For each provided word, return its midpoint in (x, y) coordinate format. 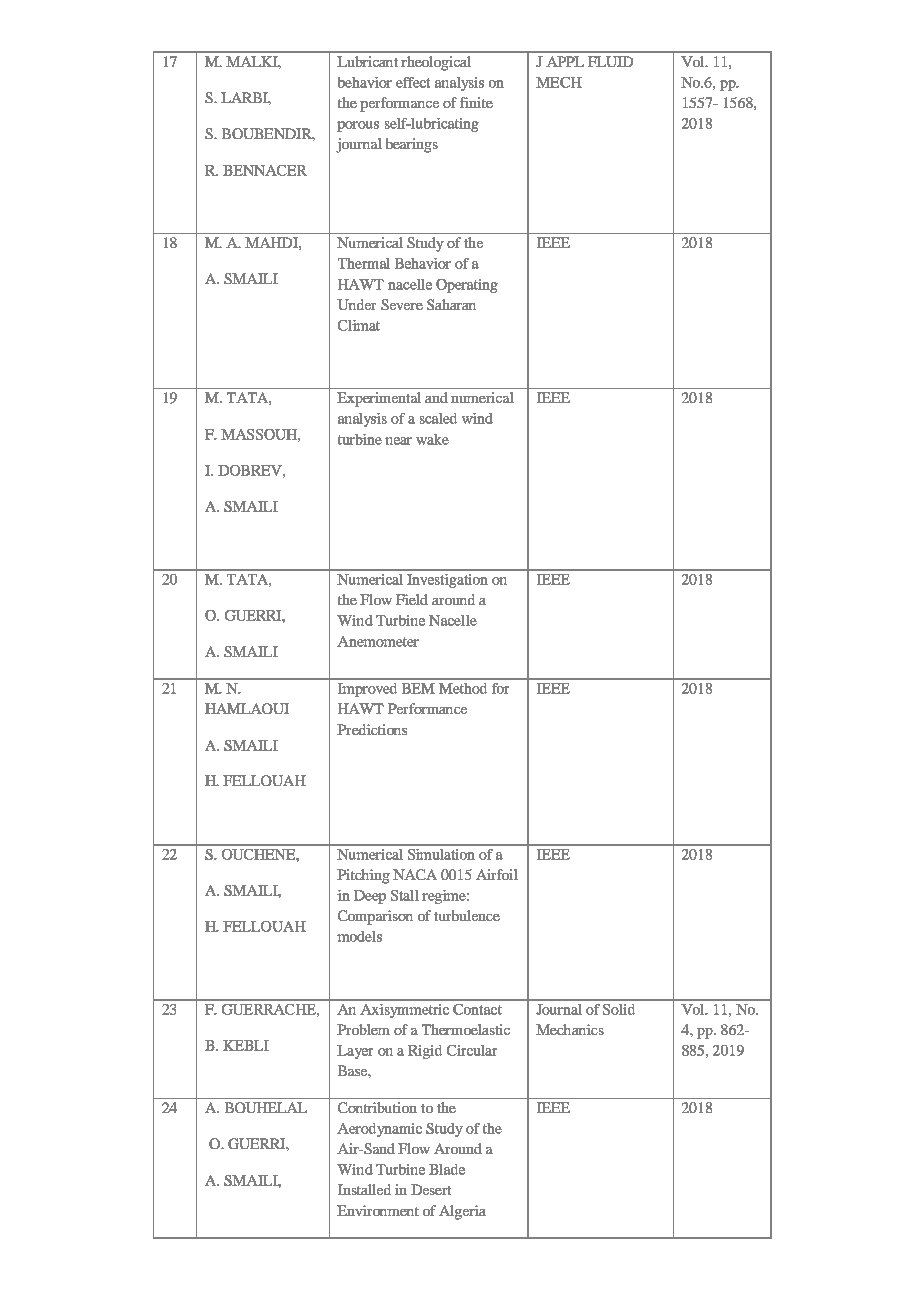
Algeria (462, 1212)
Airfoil (497, 874)
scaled (438, 418)
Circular (472, 1050)
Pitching (363, 876)
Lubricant (367, 61)
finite (476, 102)
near (398, 441)
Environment (378, 1210)
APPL (565, 61)
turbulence (467, 915)
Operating (467, 286)
